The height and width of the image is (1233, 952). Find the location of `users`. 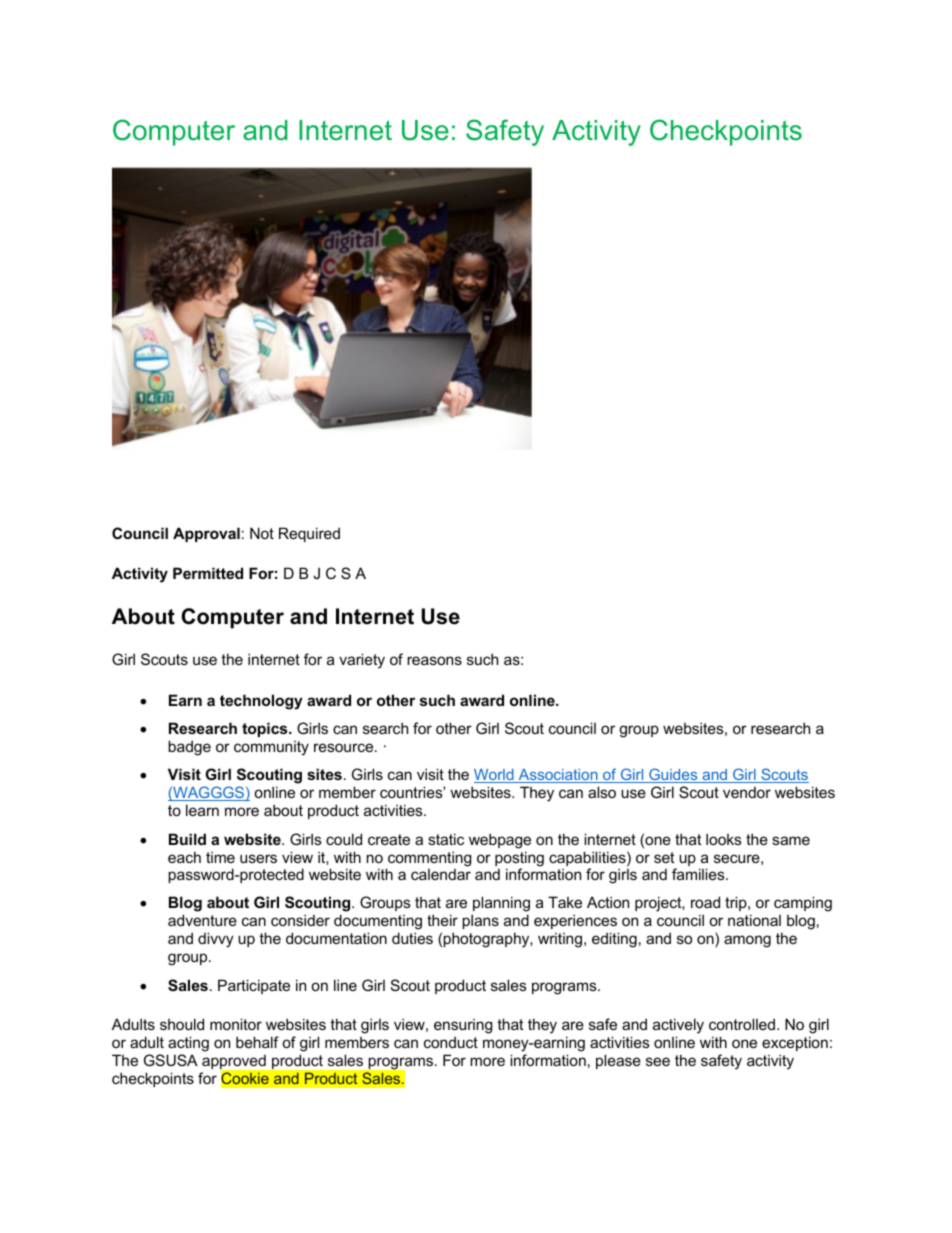

users is located at coordinates (258, 858).
